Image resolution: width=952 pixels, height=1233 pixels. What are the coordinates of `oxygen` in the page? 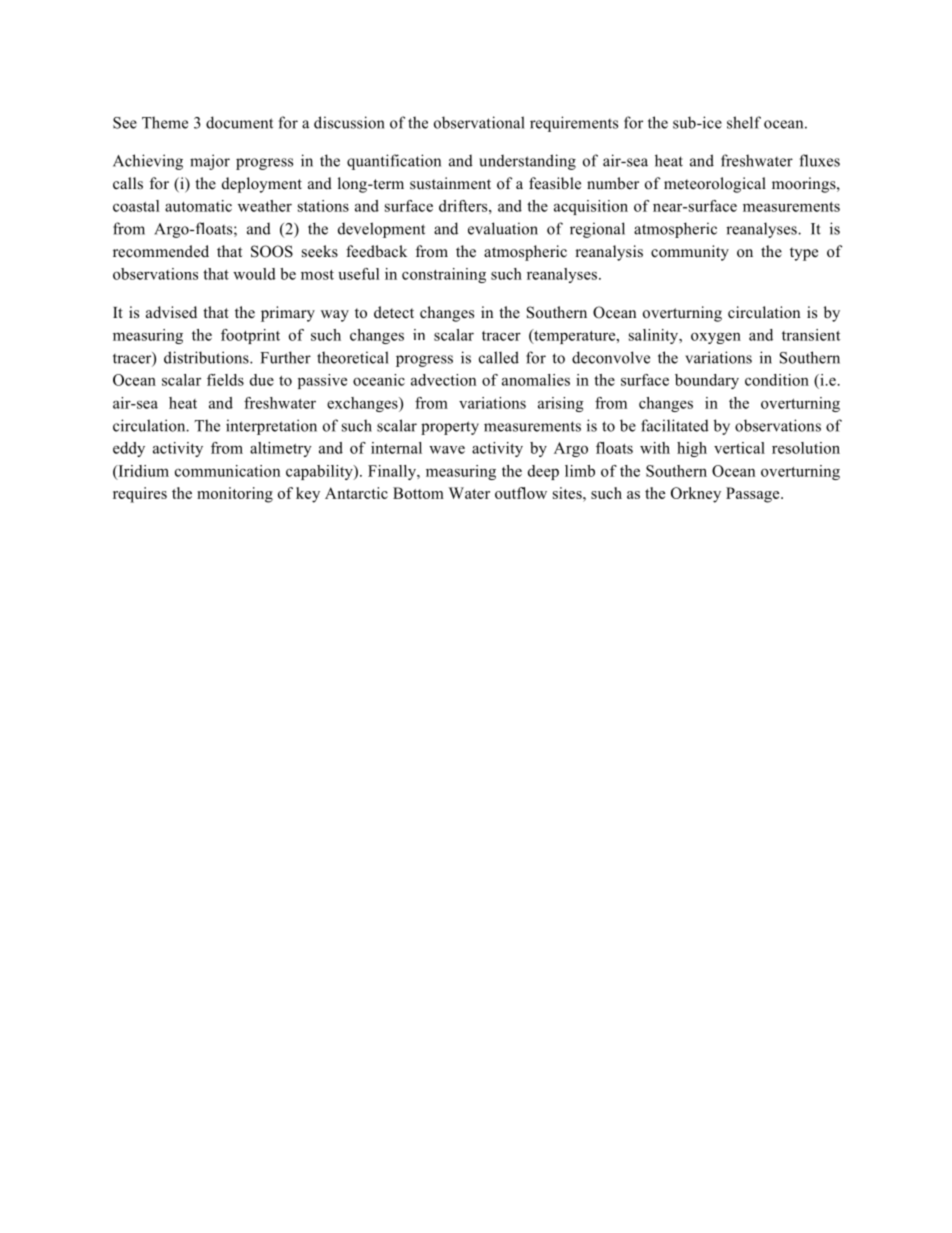 It's located at (716, 338).
